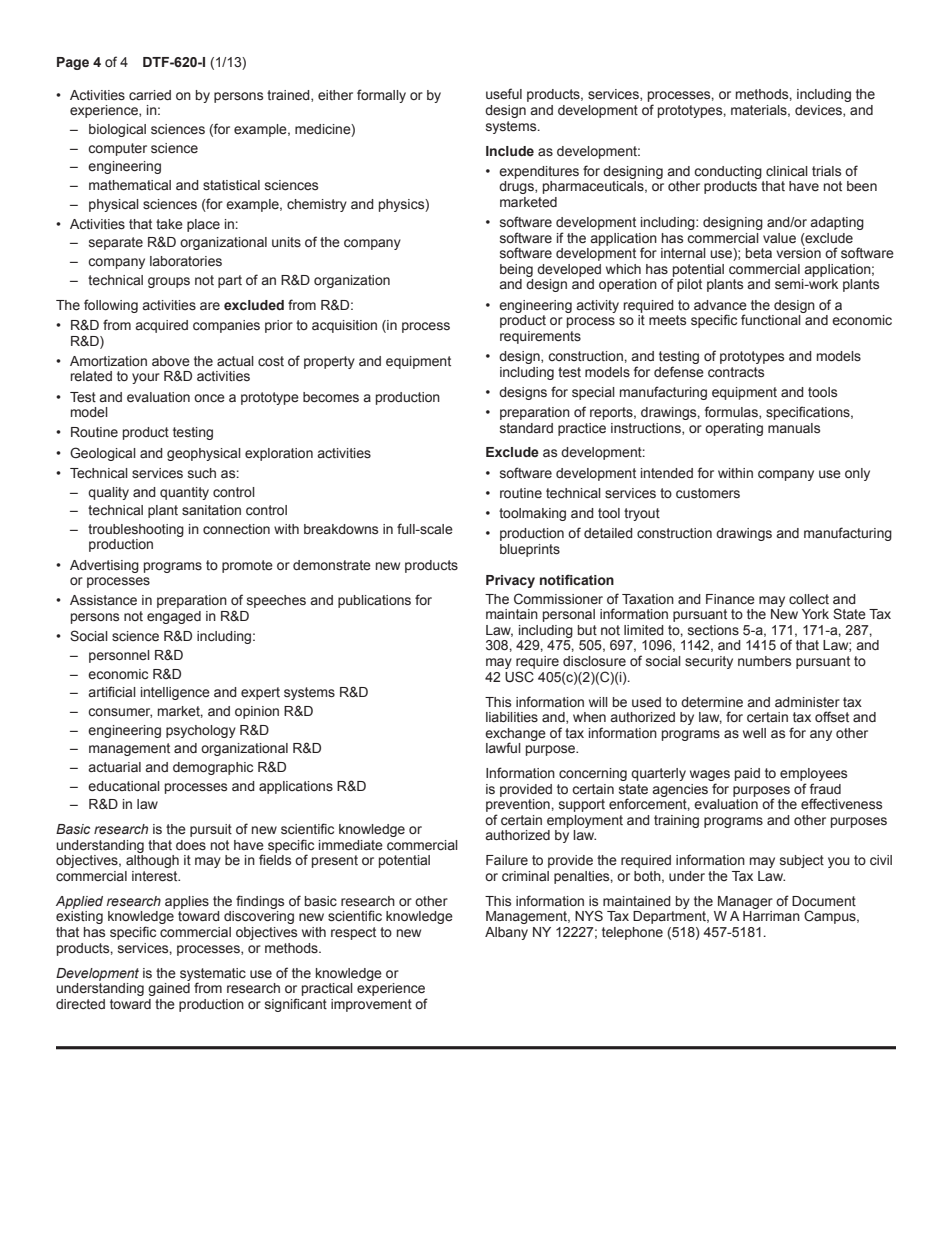 The width and height of the image is (952, 1233). Describe the element at coordinates (504, 94) in the image. I see `useful` at that location.
